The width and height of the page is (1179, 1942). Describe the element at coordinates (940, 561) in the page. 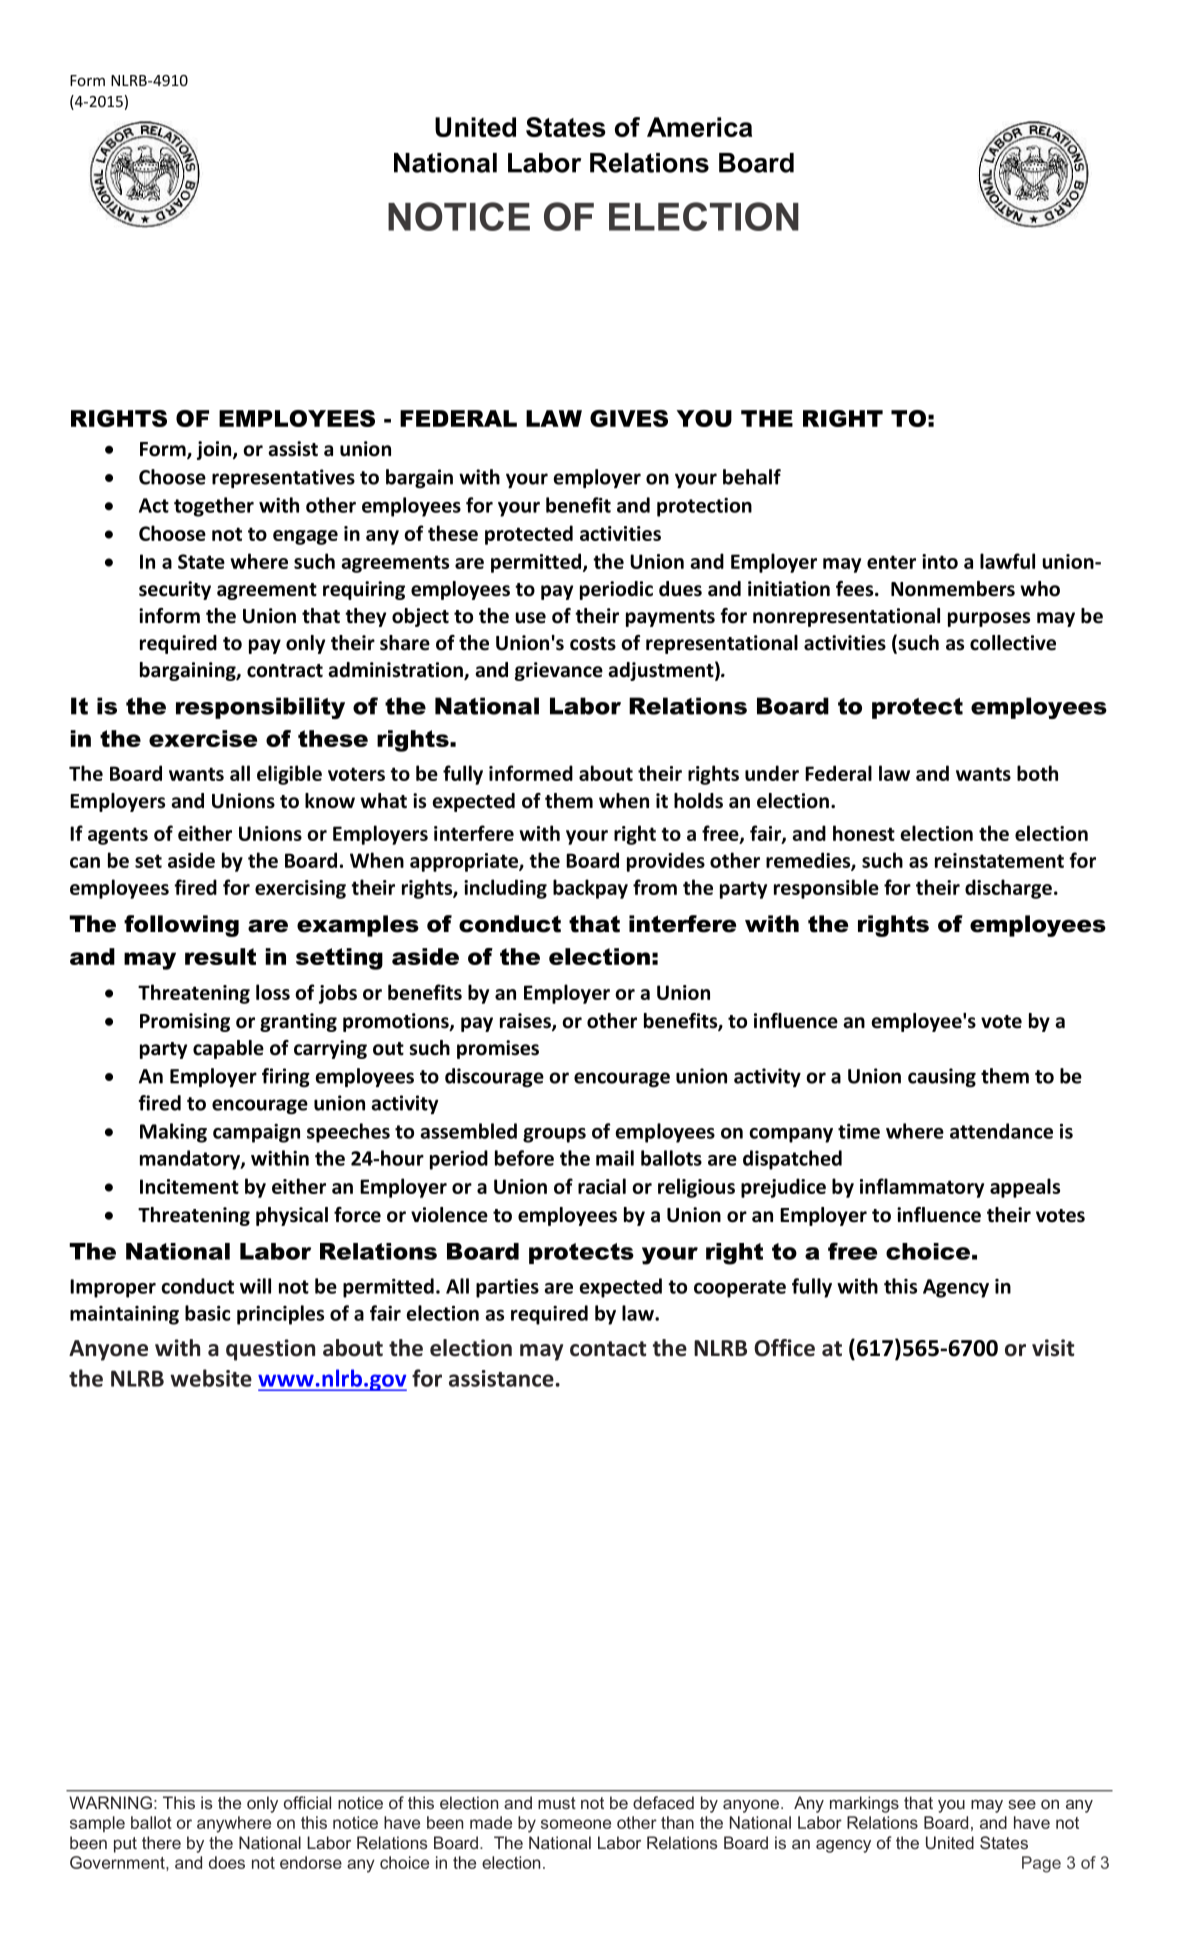

I see `into` at that location.
